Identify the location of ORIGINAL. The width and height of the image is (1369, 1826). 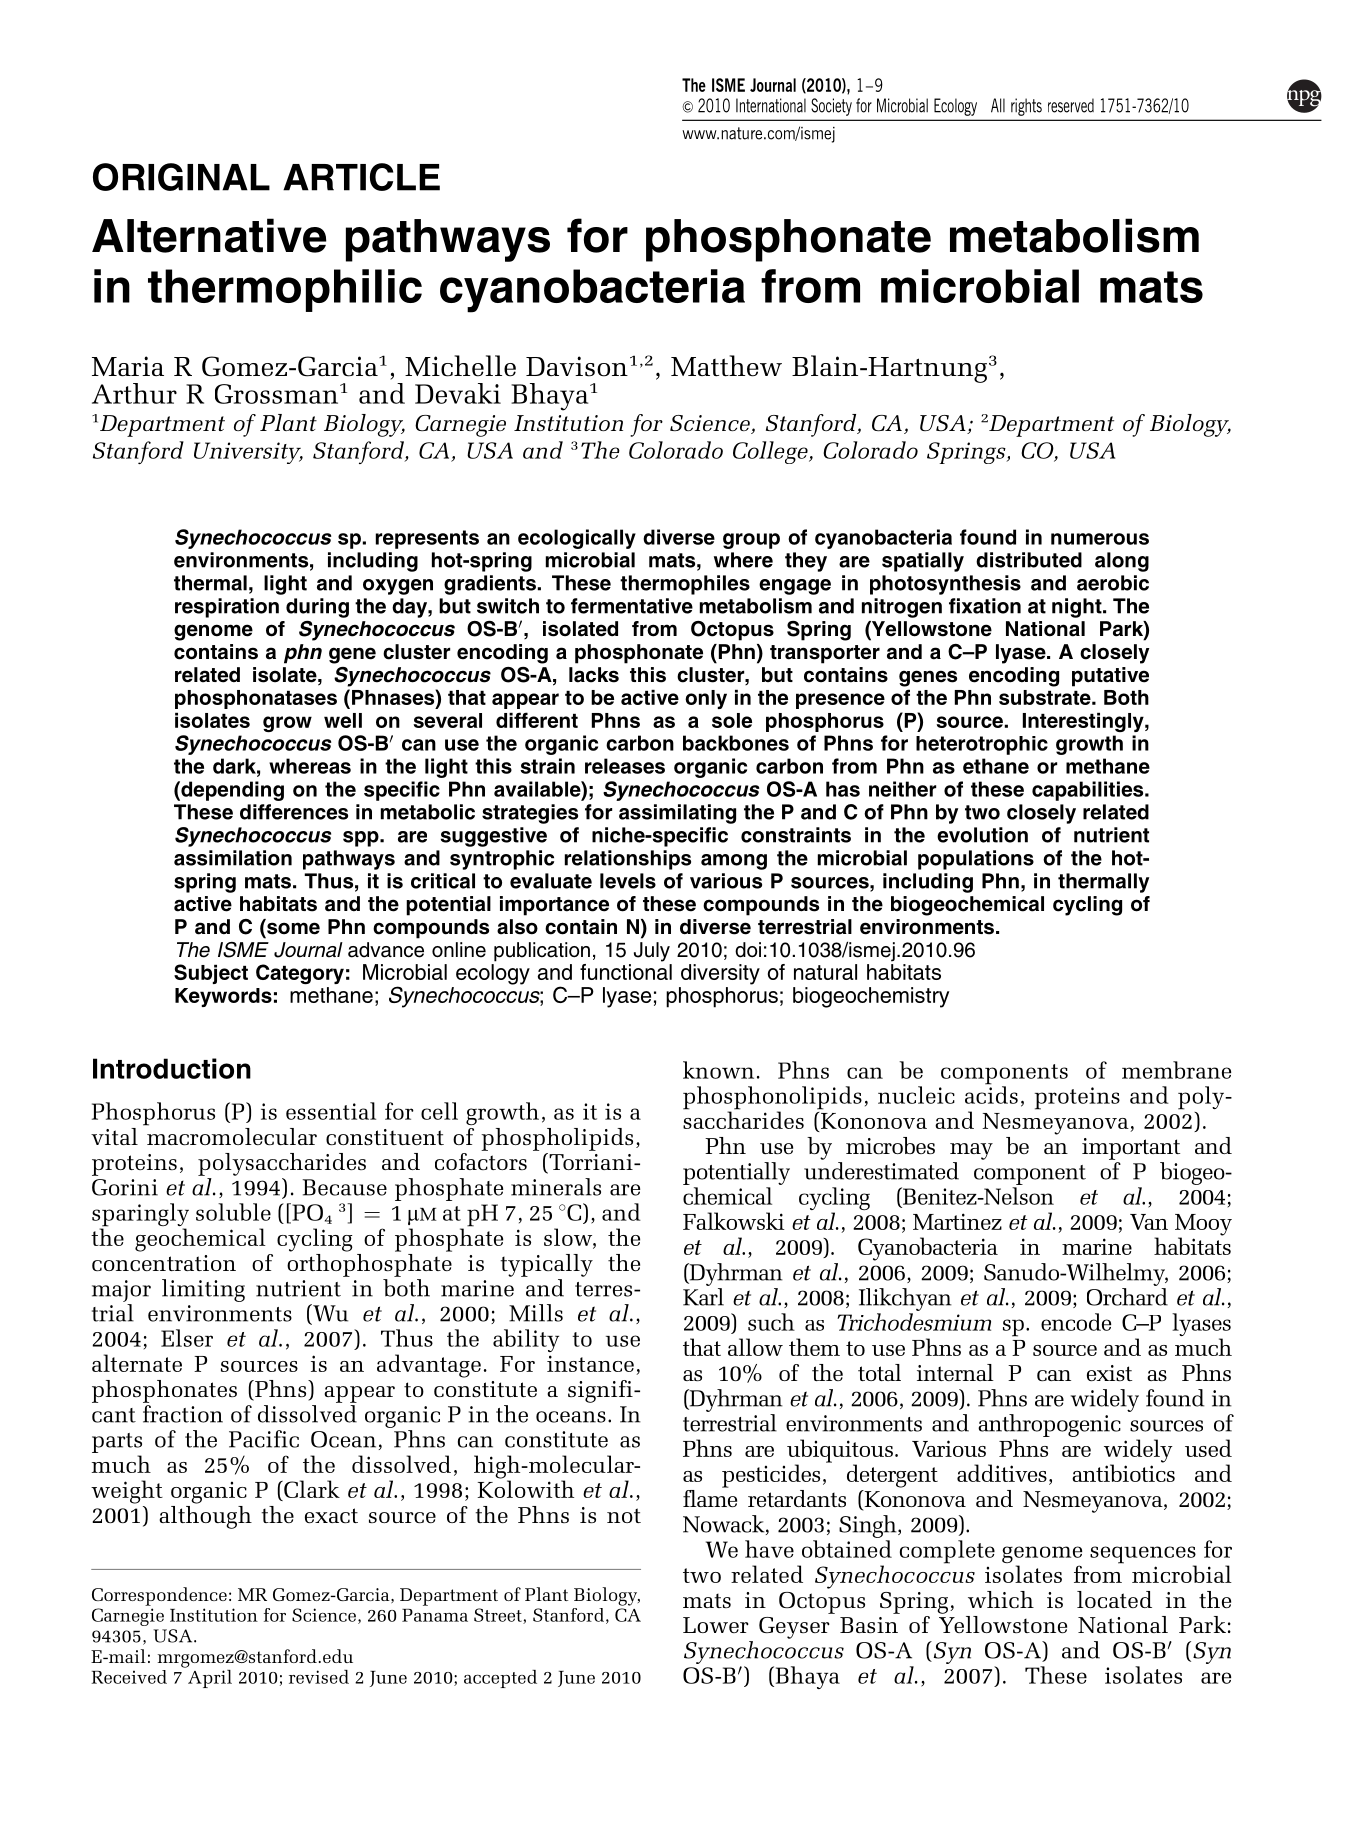
(181, 177).
